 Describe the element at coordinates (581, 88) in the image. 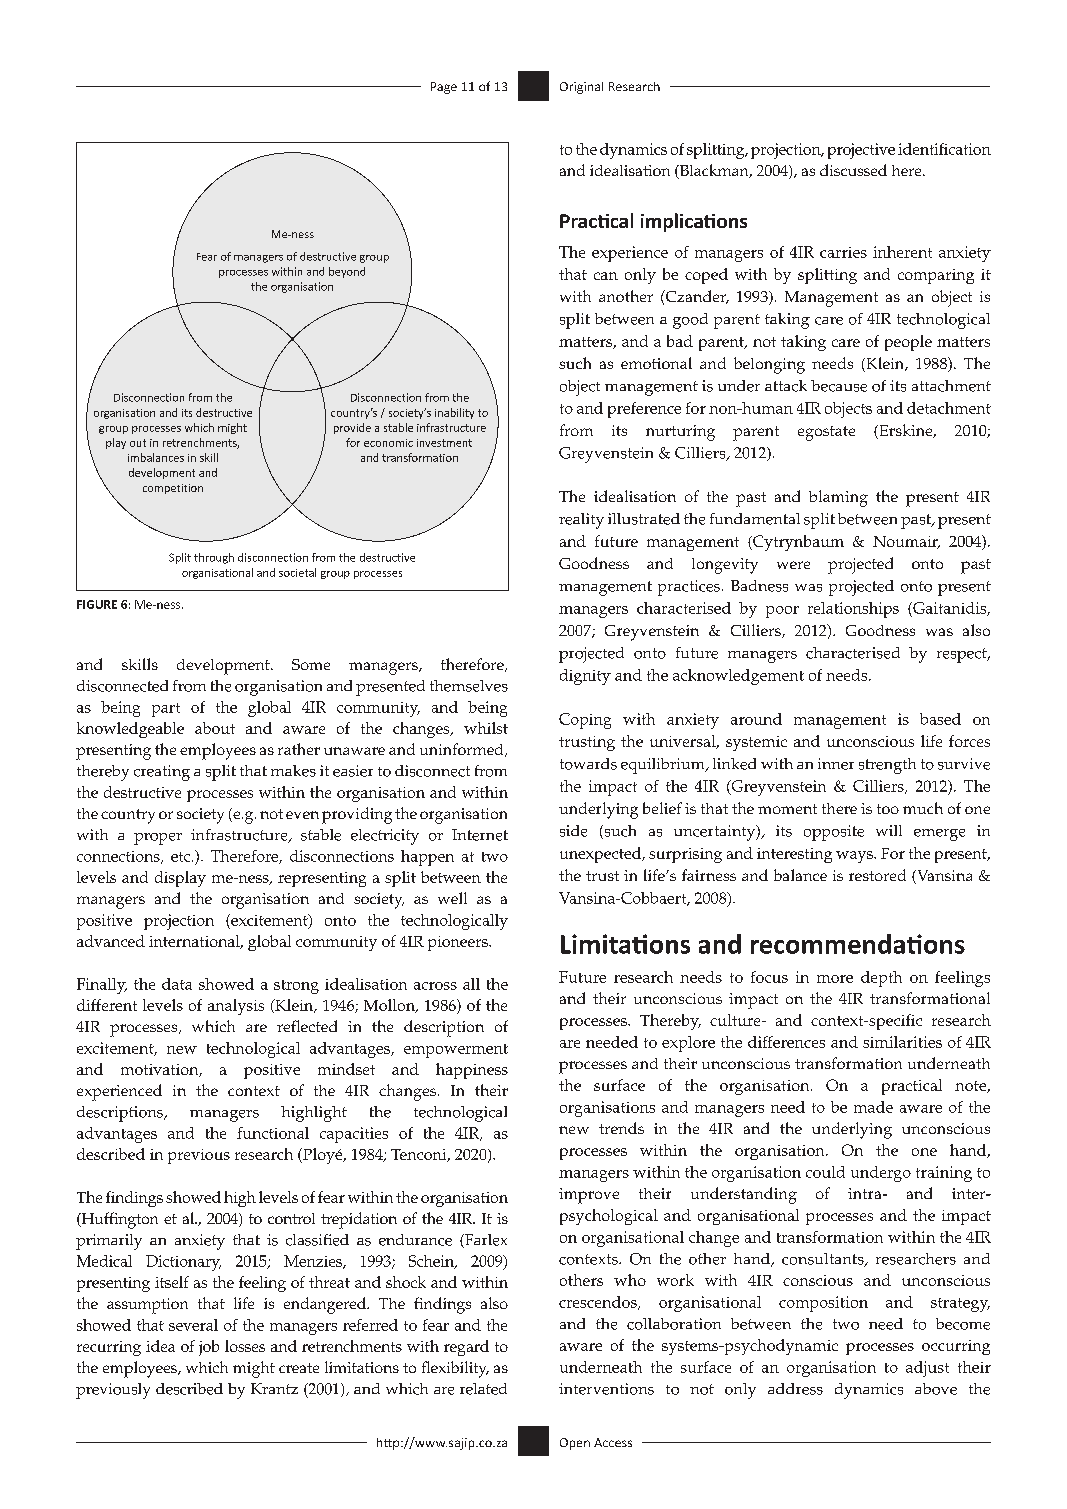

I see `Original` at that location.
